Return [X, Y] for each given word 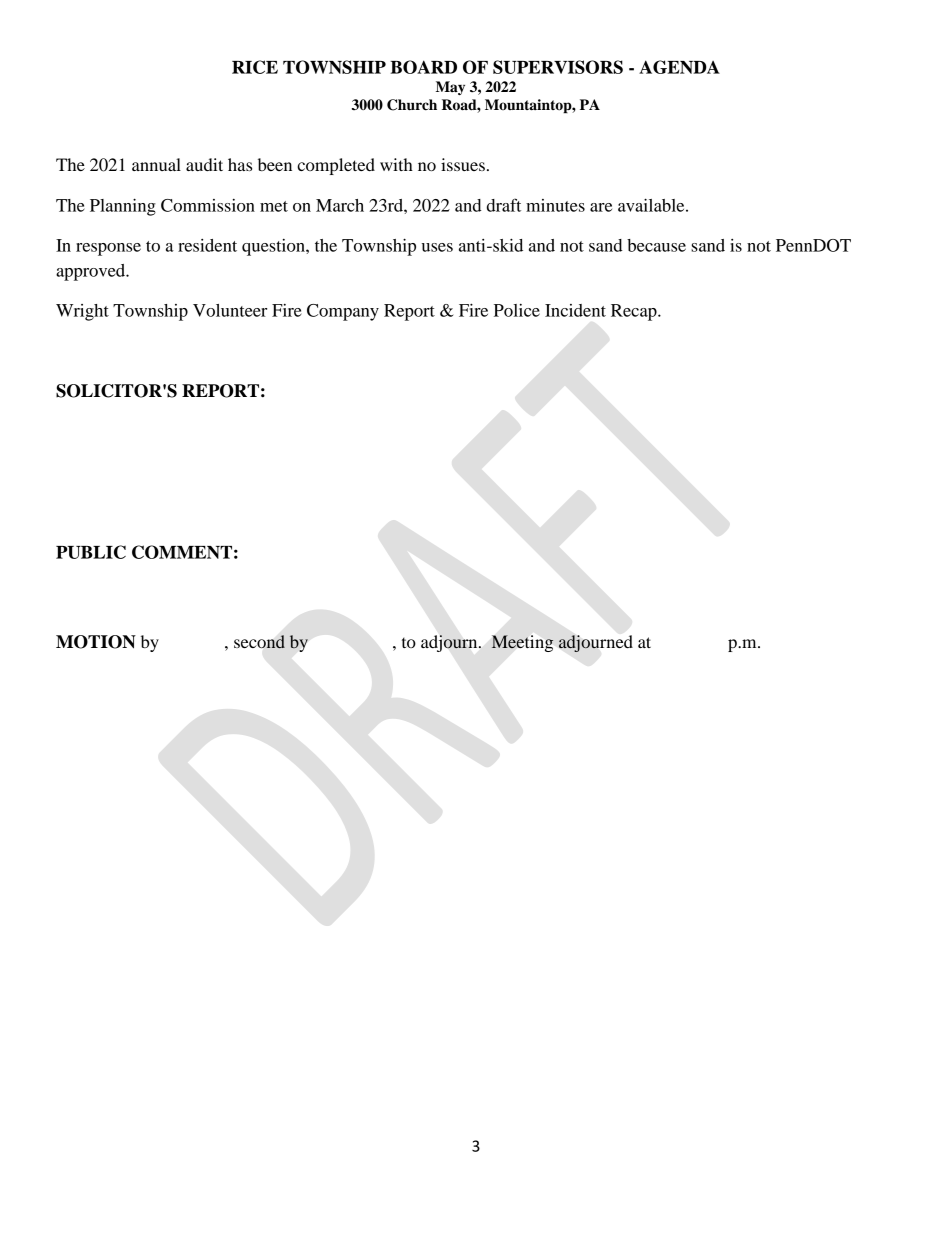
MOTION [96, 642]
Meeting [522, 643]
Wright [82, 312]
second [259, 642]
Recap [635, 312]
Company [343, 312]
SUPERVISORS [558, 67]
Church [412, 105]
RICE [255, 67]
